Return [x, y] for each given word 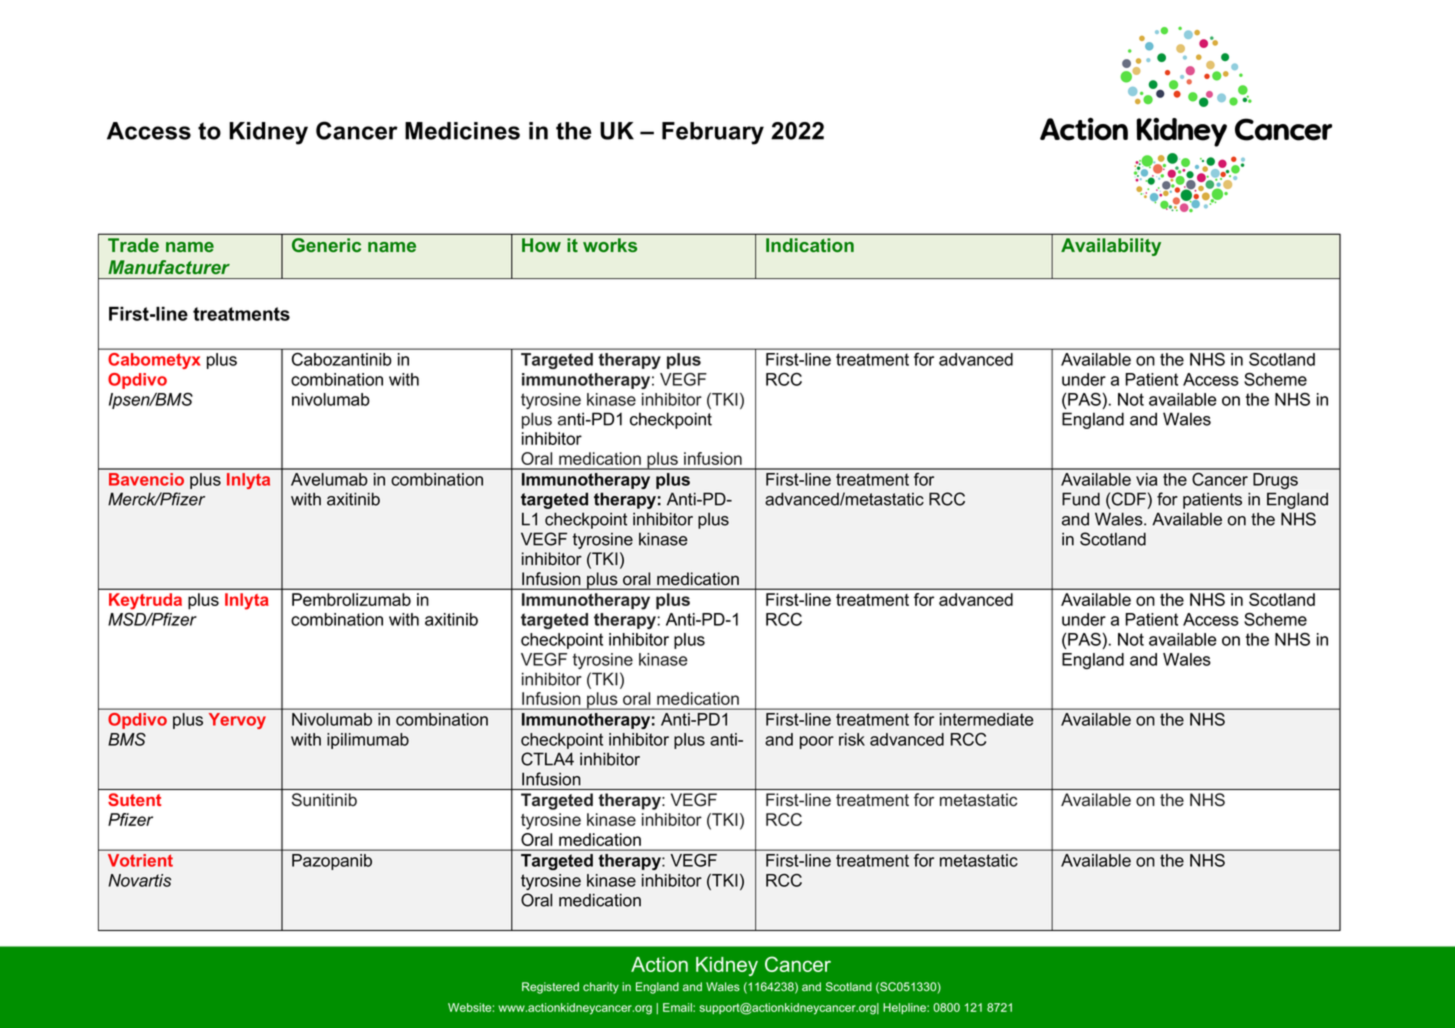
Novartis [139, 880]
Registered [550, 988]
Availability [1111, 247]
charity [601, 988]
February [713, 133]
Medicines [462, 131]
